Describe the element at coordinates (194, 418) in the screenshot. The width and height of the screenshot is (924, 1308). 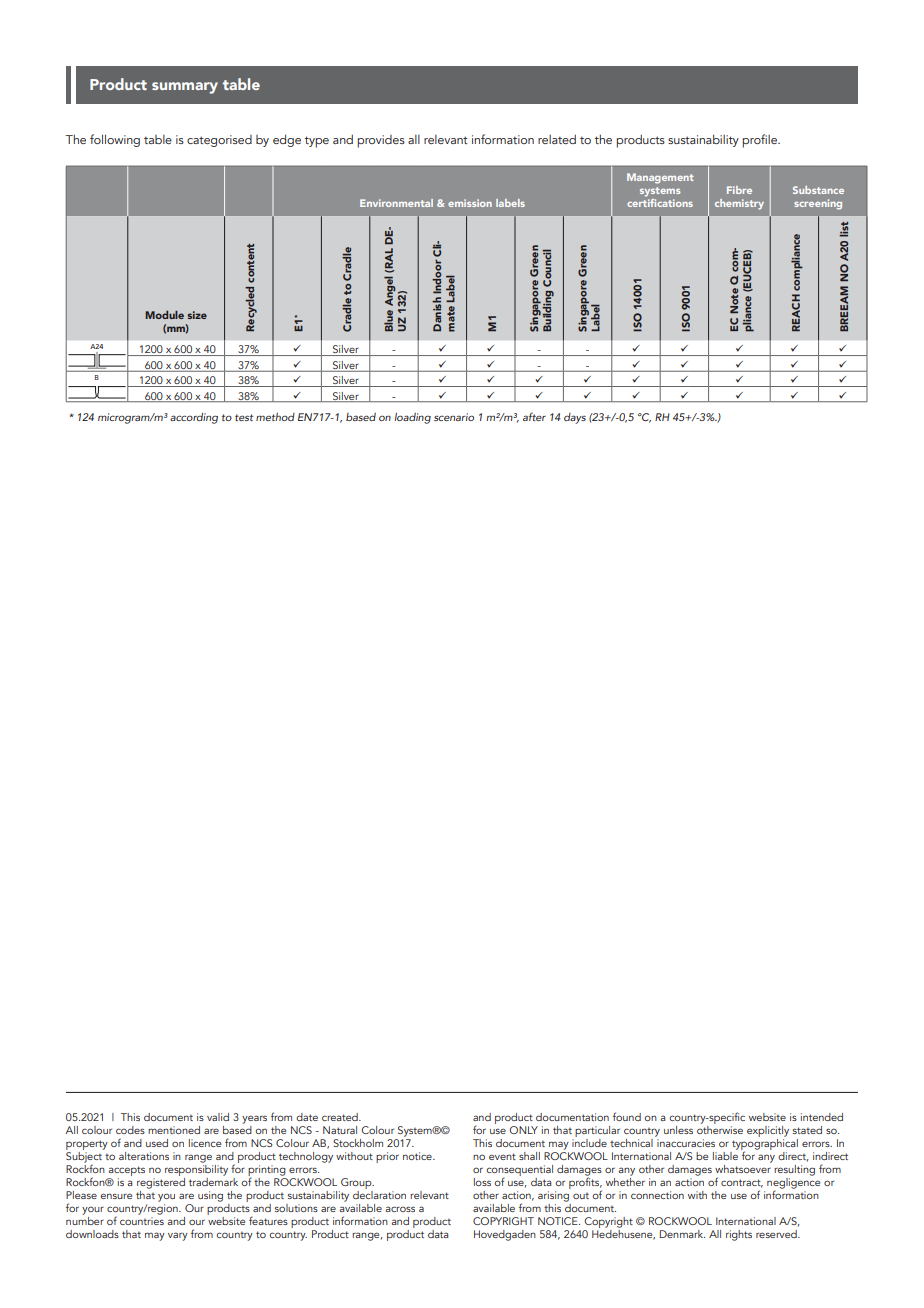
I see `according` at that location.
